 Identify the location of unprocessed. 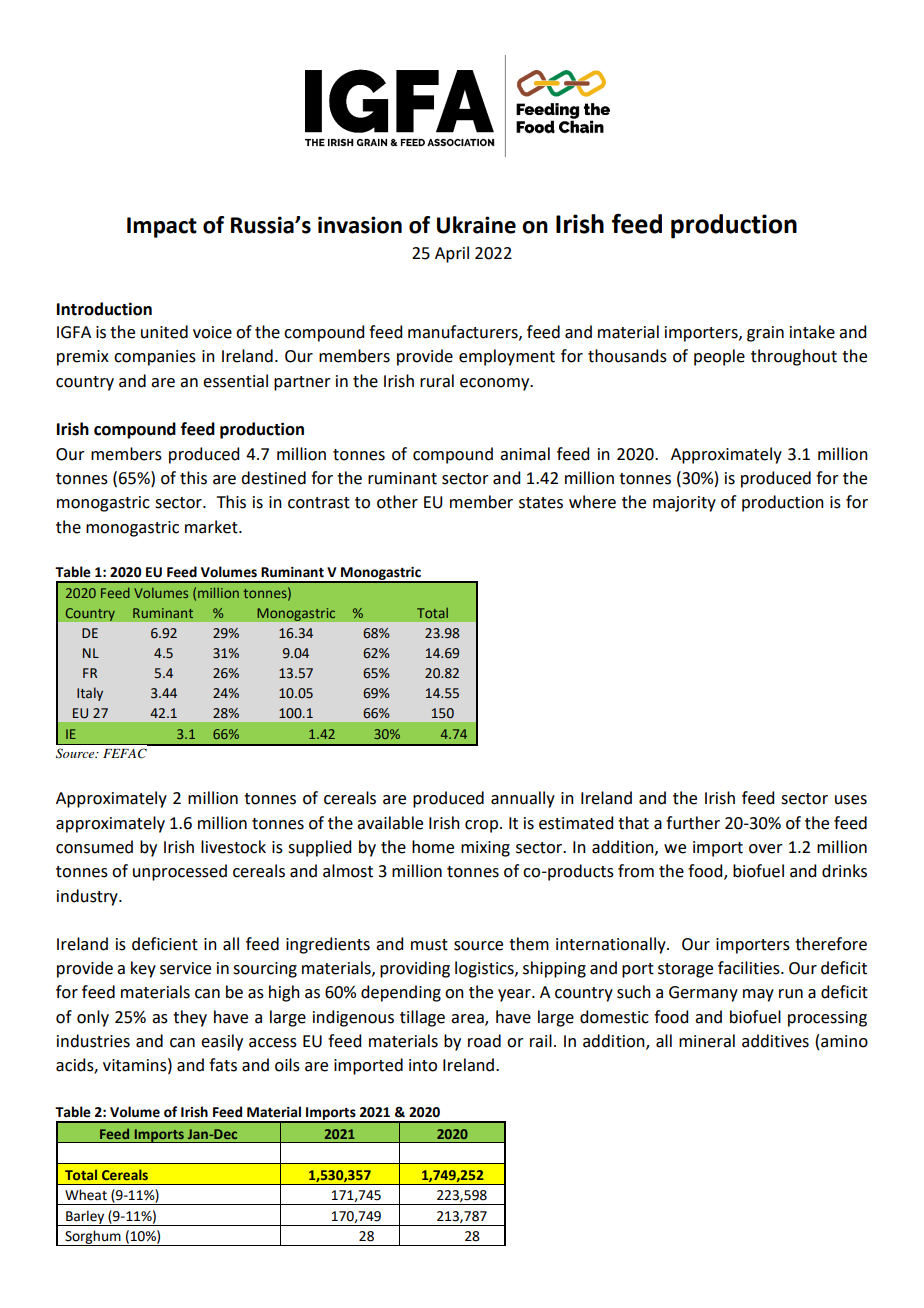
(180, 872).
